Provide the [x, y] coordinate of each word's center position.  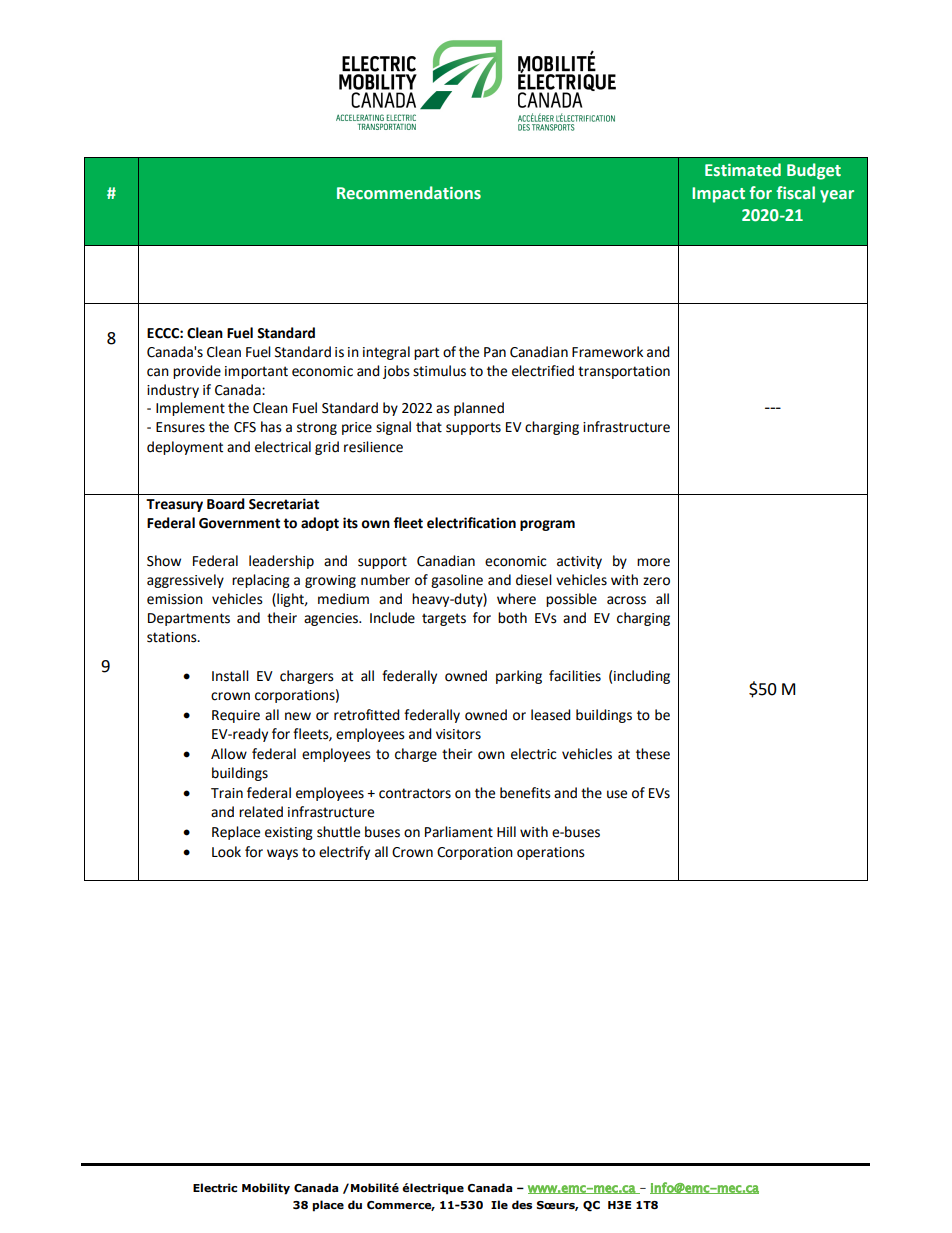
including [642, 677]
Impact [718, 195]
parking [519, 677]
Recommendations [409, 193]
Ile [499, 1204]
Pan [495, 352]
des [522, 1204]
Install [230, 676]
